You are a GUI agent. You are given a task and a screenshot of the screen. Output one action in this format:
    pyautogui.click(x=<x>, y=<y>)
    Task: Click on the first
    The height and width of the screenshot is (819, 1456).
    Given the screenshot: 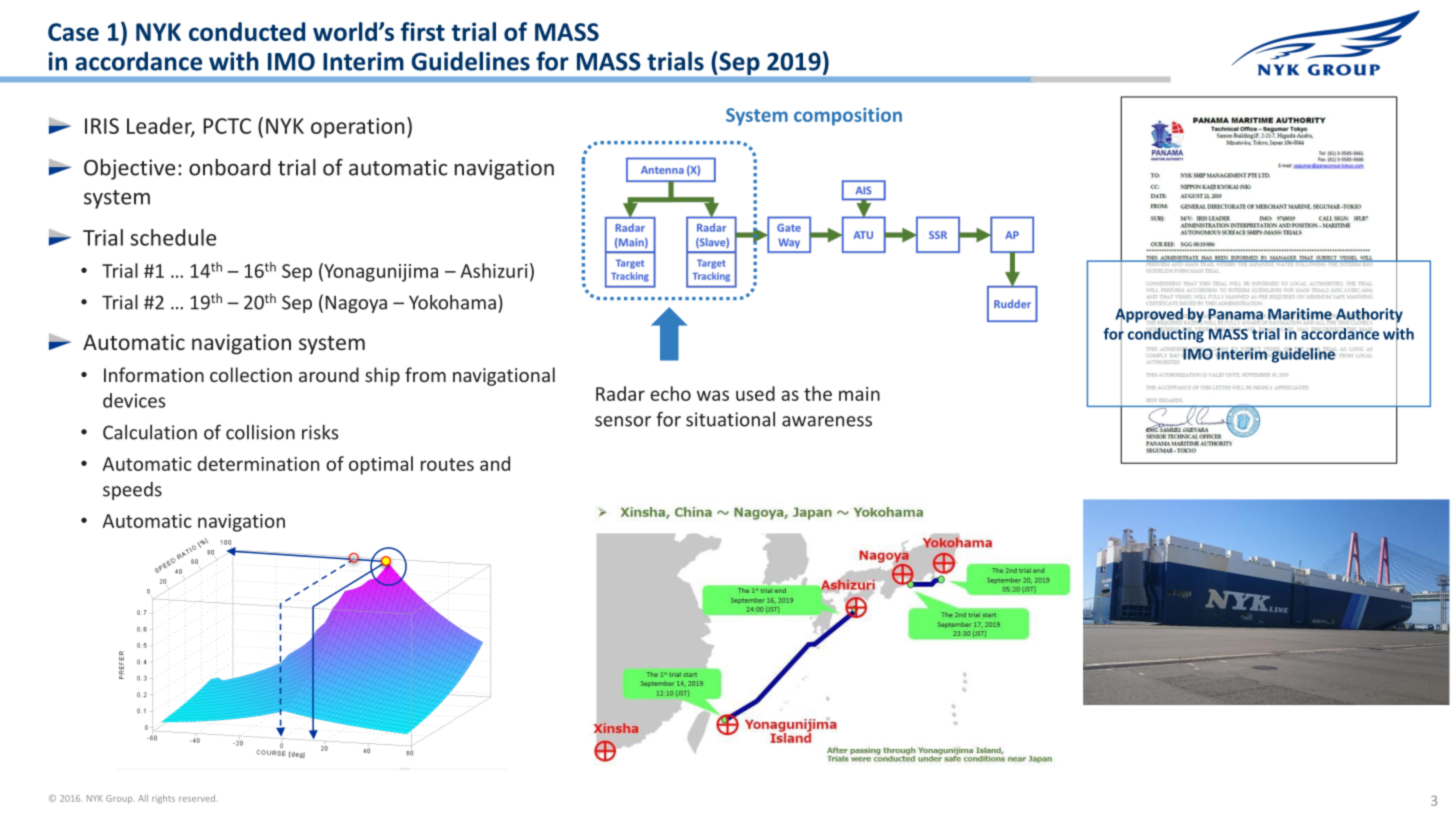 What is the action you would take?
    pyautogui.click(x=423, y=31)
